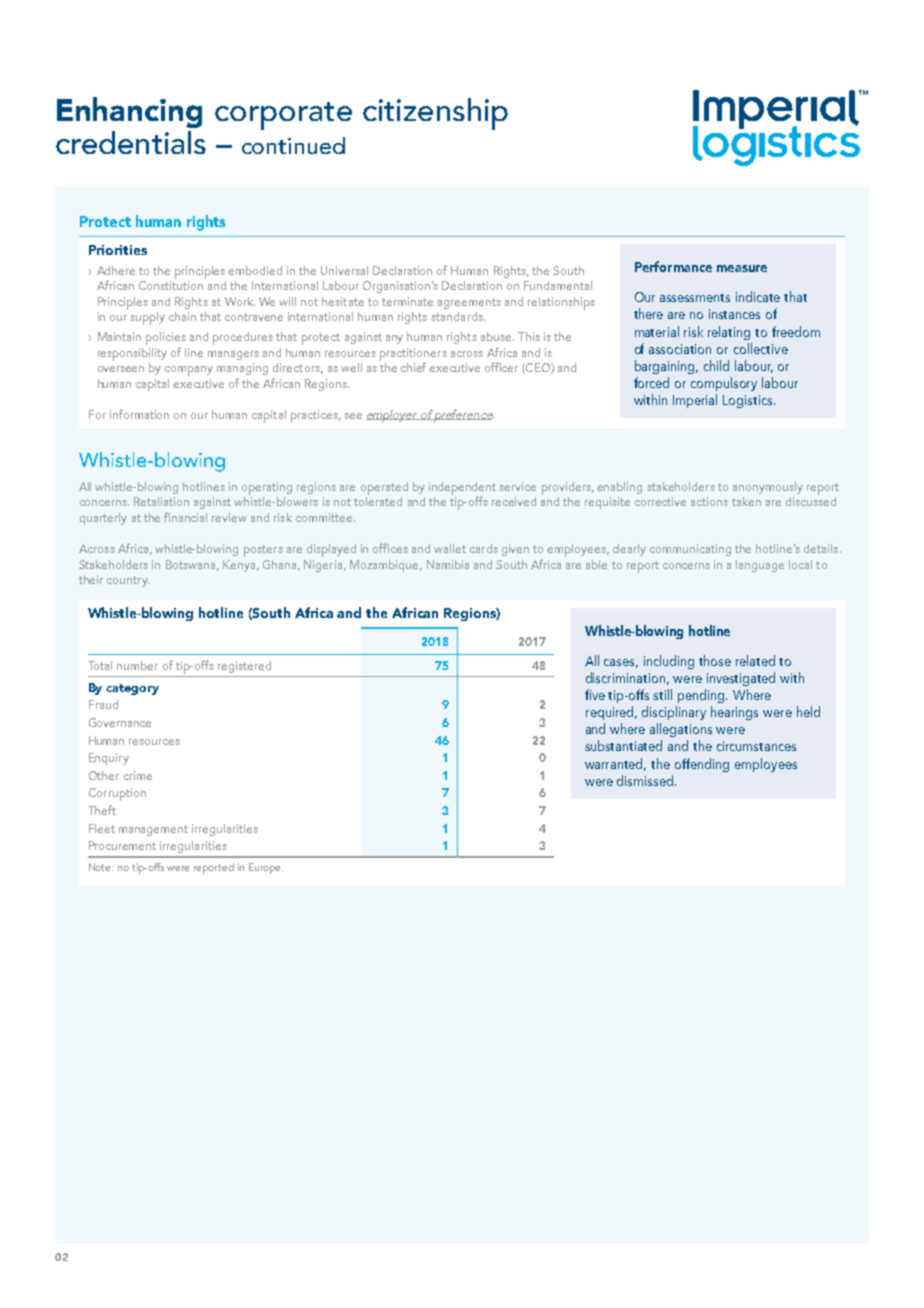 The height and width of the page is (1308, 924). Describe the element at coordinates (646, 780) in the page. I see `dismissed` at that location.
